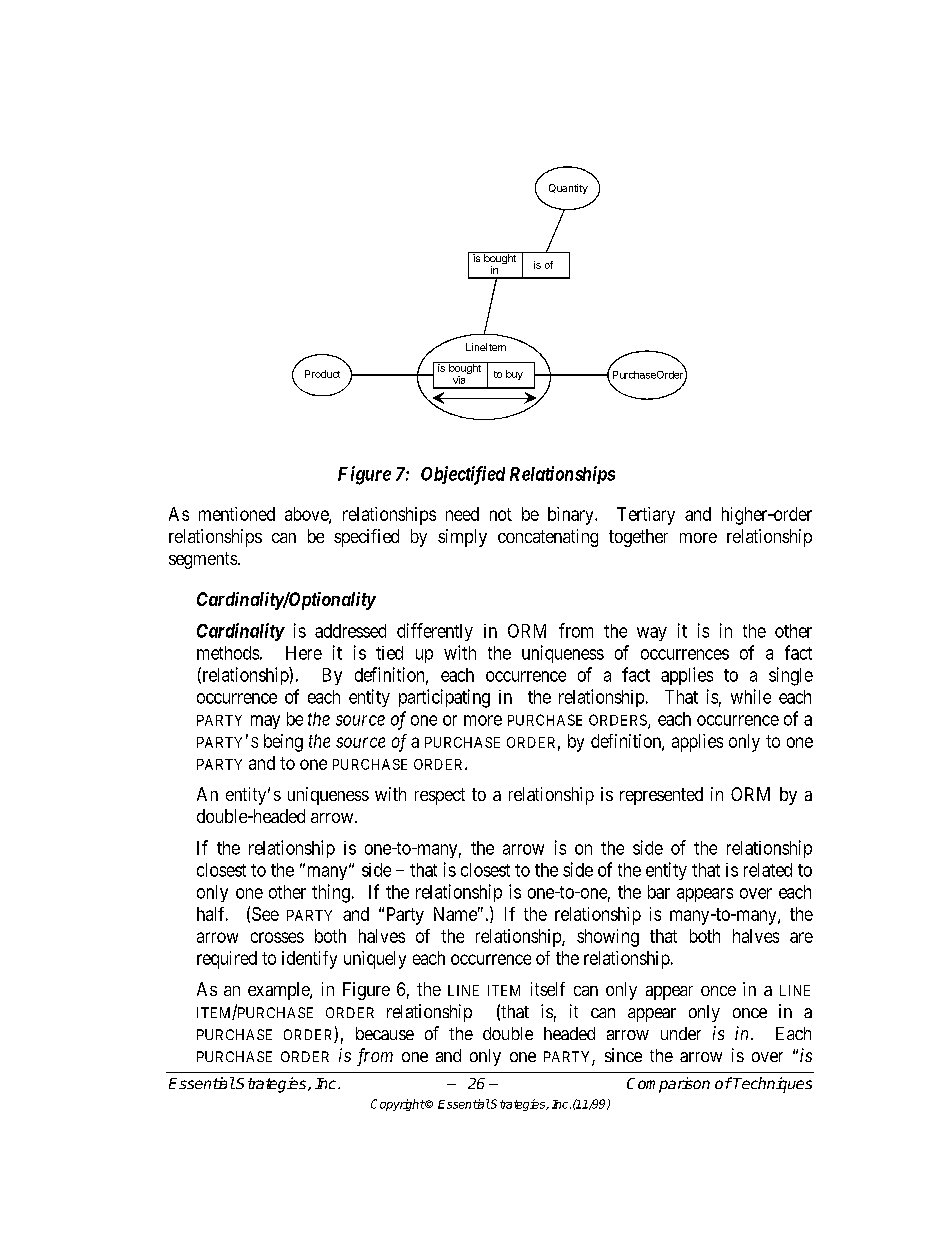 Image resolution: width=952 pixels, height=1233 pixels. I want to click on differently, so click(435, 632).
